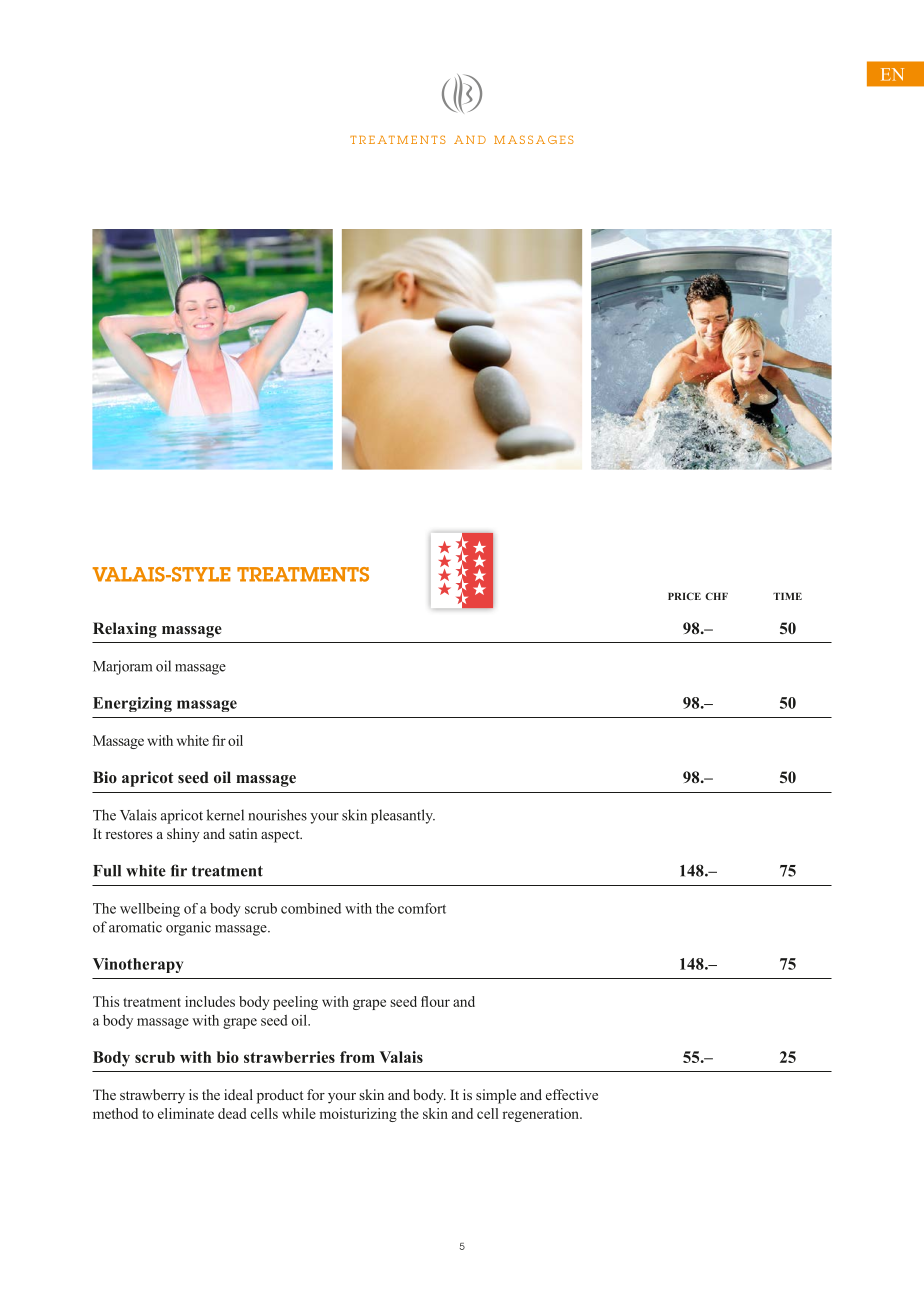  What do you see at coordinates (311, 908) in the image?
I see `combined` at bounding box center [311, 908].
